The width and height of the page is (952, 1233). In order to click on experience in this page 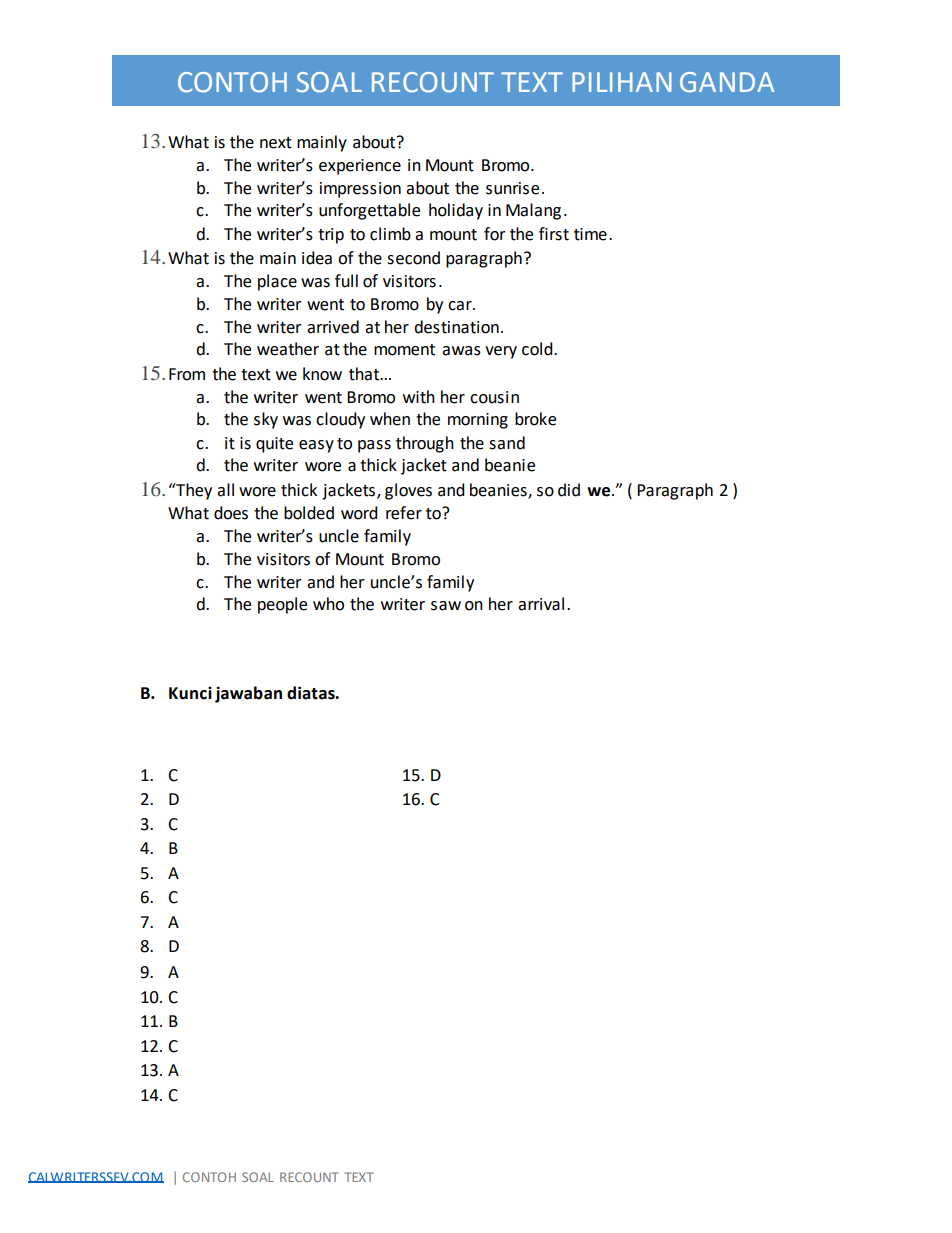, I will do `click(360, 167)`.
